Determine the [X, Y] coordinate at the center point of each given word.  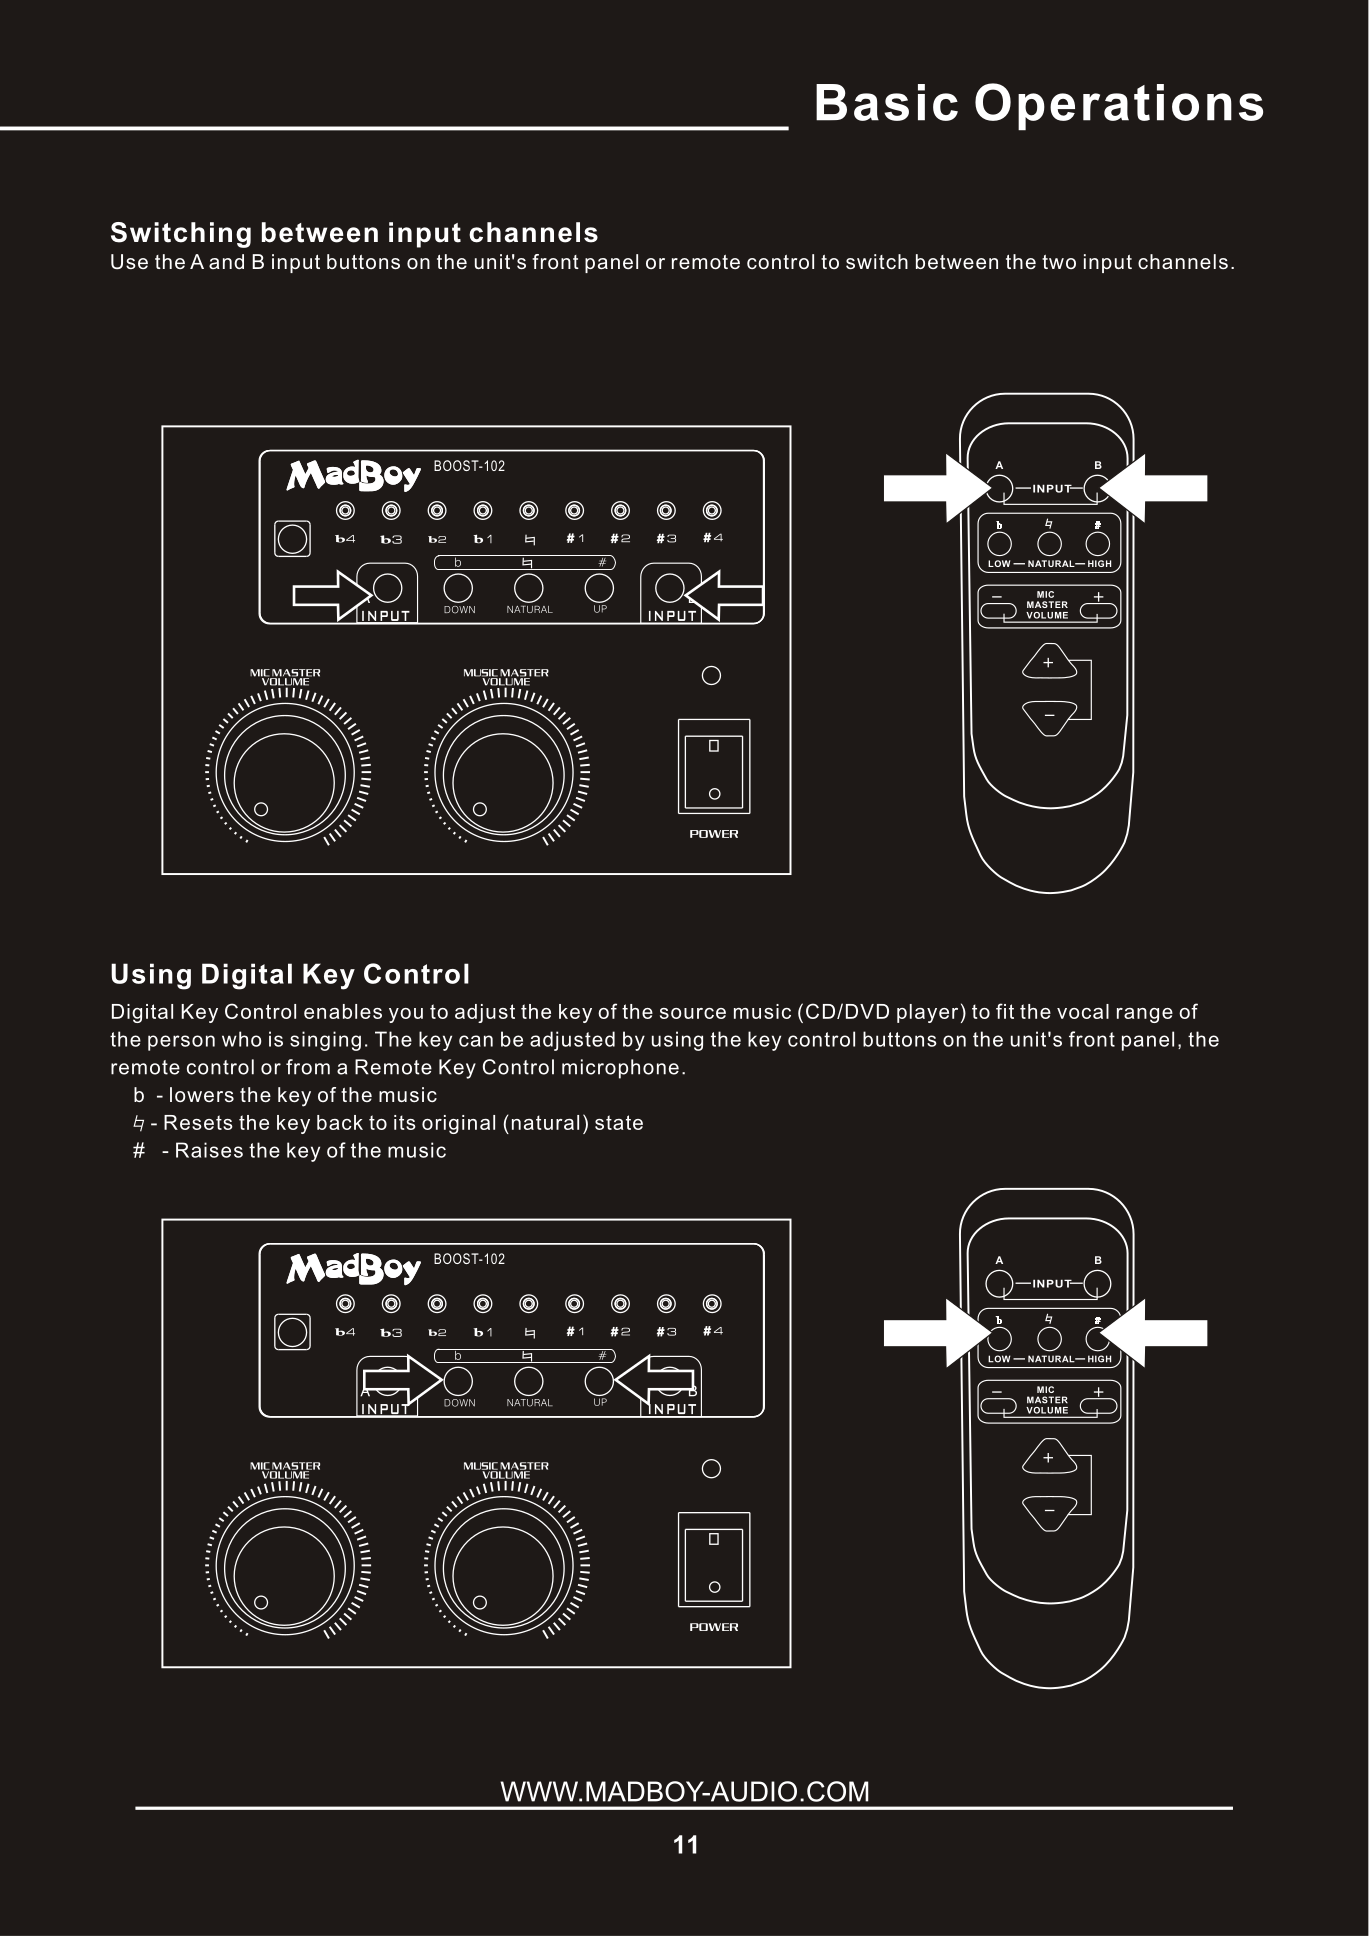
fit [1005, 1011]
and [226, 261]
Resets [198, 1122]
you [406, 1015]
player [927, 1013]
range [1145, 1015]
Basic [887, 102]
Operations [1119, 107]
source [693, 1013]
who [241, 1039]
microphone [620, 1069]
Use [129, 262]
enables [343, 1011]
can [476, 1041]
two [1059, 262]
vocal [1083, 1011]
